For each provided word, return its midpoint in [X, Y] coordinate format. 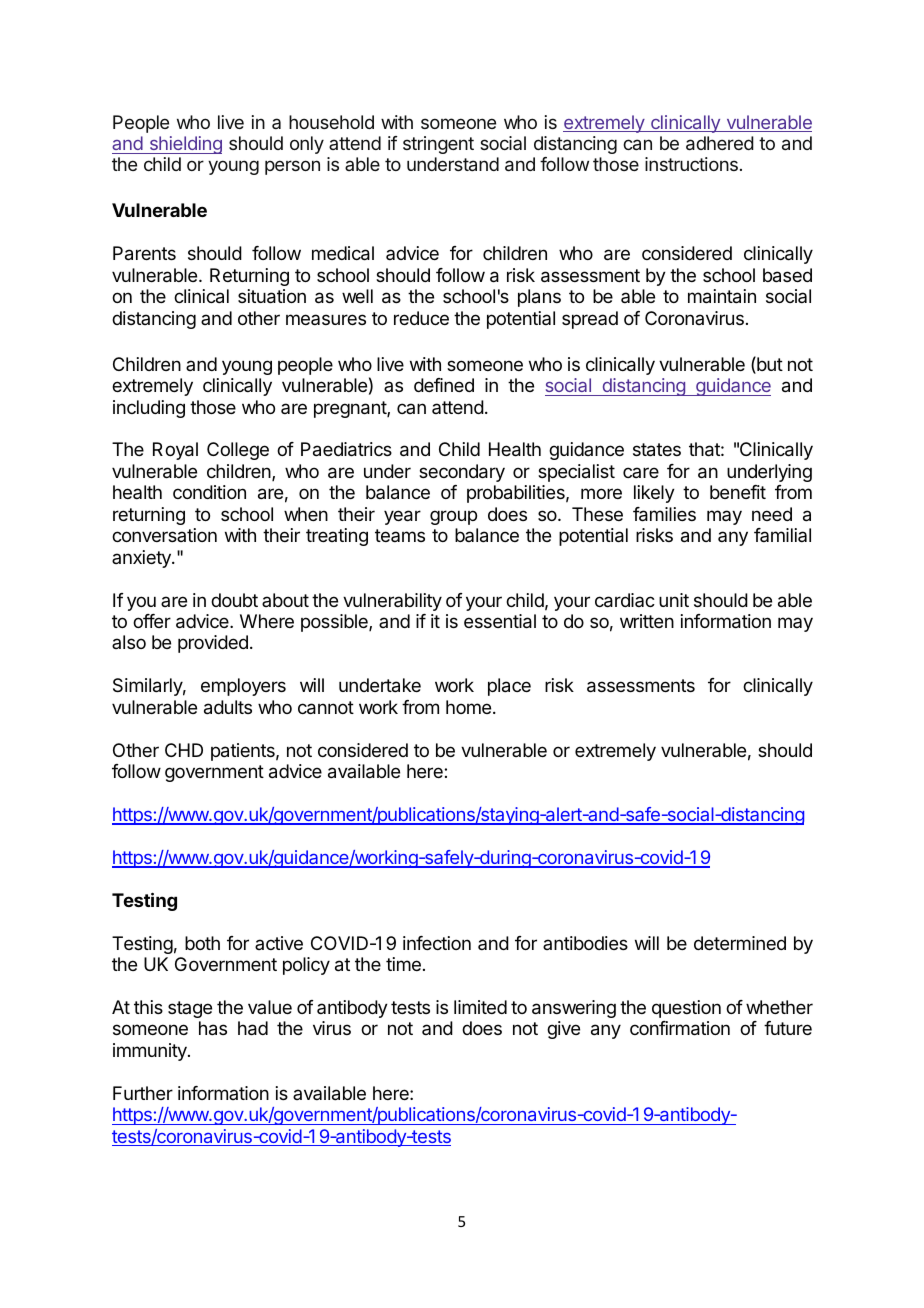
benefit [738, 492]
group [453, 517]
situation [272, 296]
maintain [722, 296]
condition [209, 492]
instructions [691, 164]
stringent [438, 145]
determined [740, 943]
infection [437, 943]
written [647, 621]
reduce [421, 318]
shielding [184, 145]
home [468, 707]
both [202, 943]
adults [228, 707]
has [213, 1028]
